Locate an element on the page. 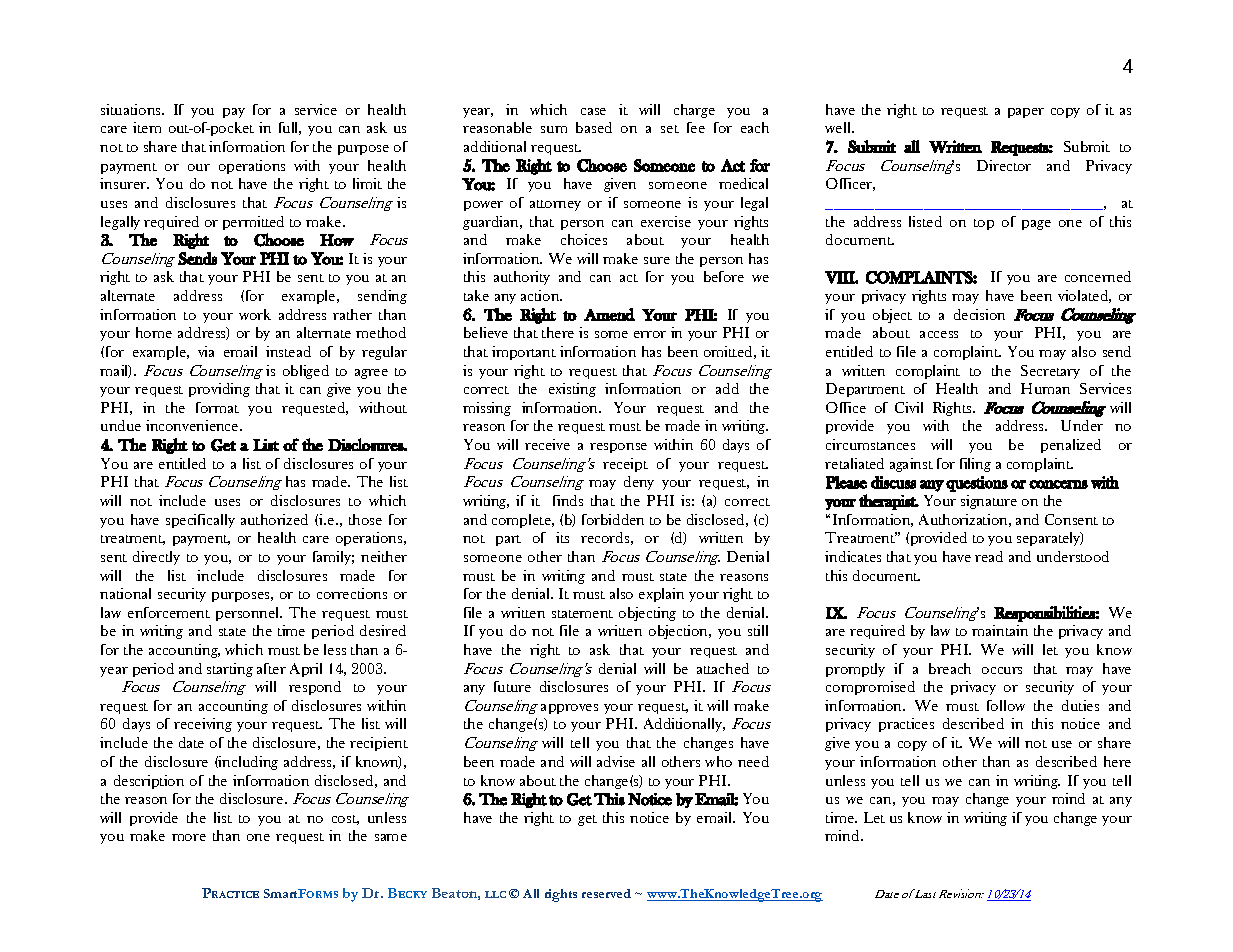 The image size is (1233, 952). paper is located at coordinates (1026, 113).
